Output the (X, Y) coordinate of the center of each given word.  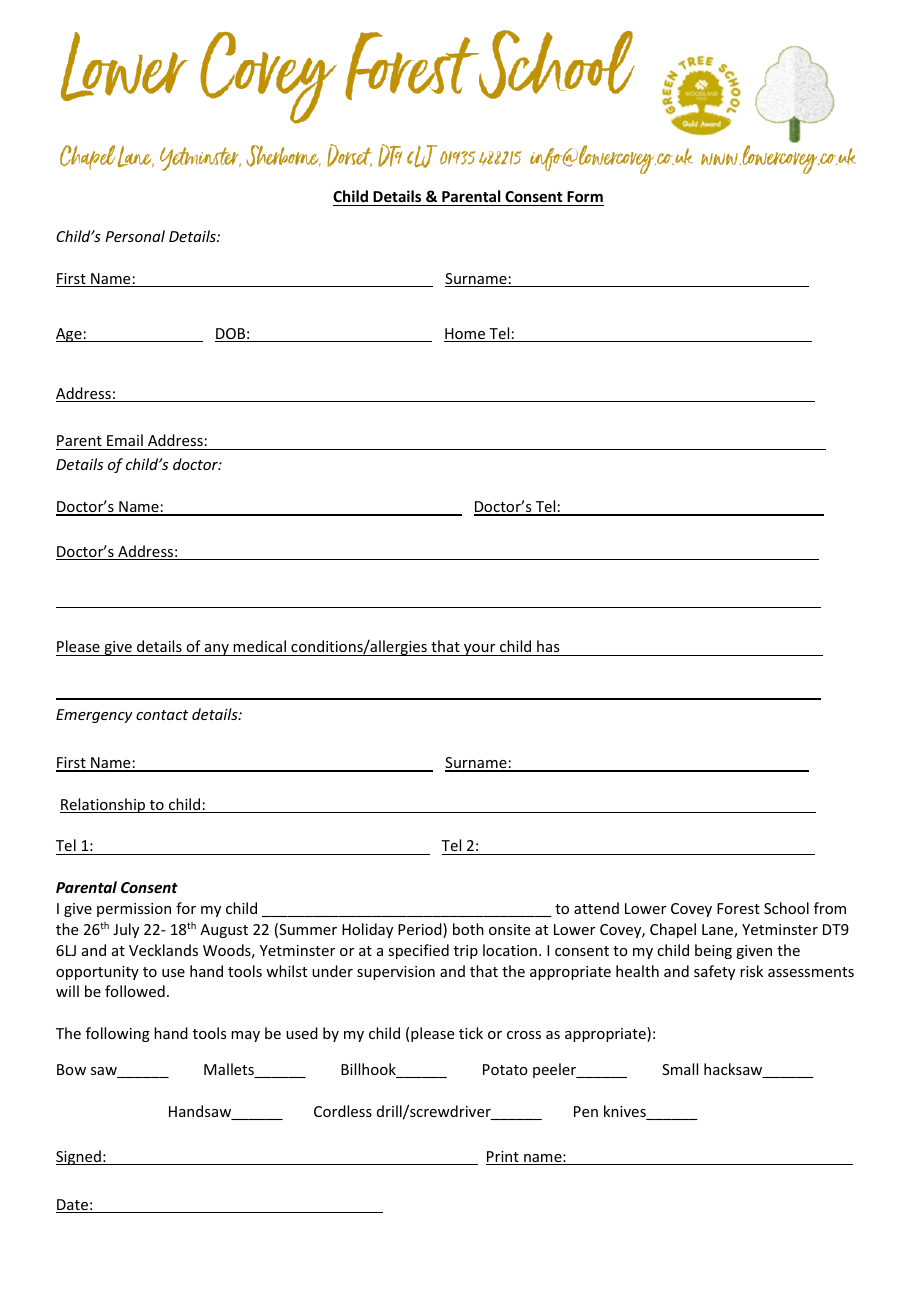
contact (162, 715)
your (480, 650)
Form (584, 198)
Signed (79, 1157)
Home (466, 335)
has (548, 648)
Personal (135, 236)
